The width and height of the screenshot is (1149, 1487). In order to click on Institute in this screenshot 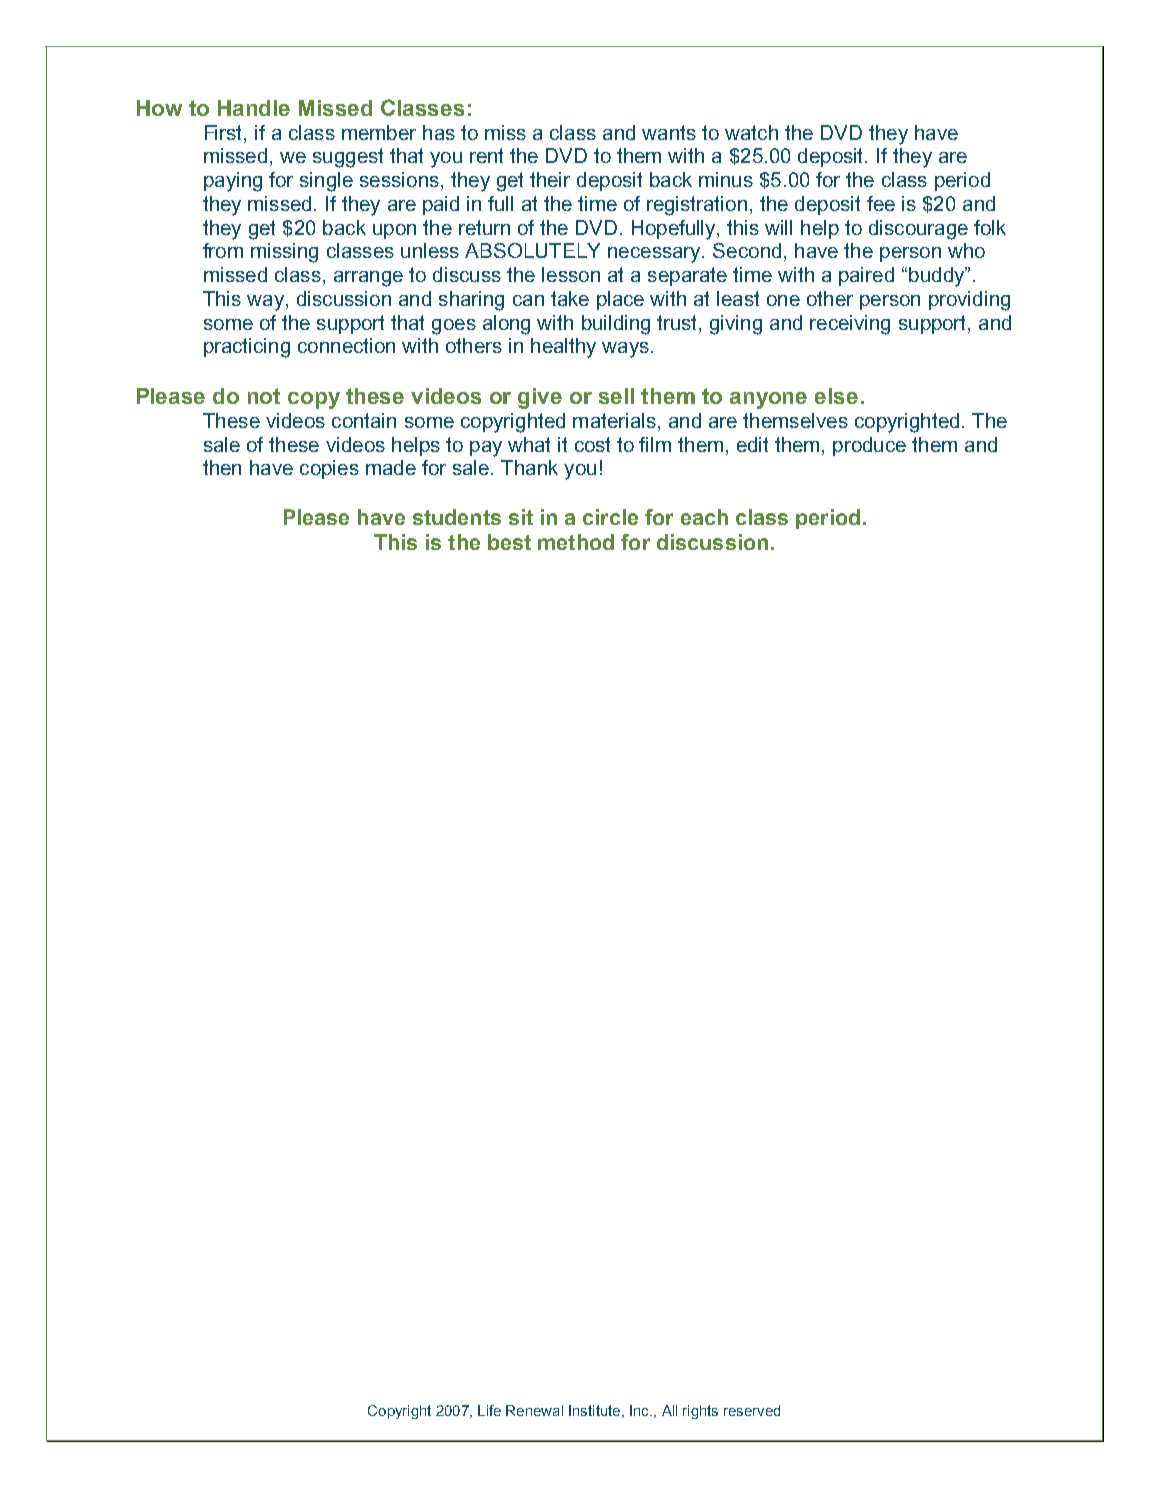, I will do `click(594, 1410)`.
